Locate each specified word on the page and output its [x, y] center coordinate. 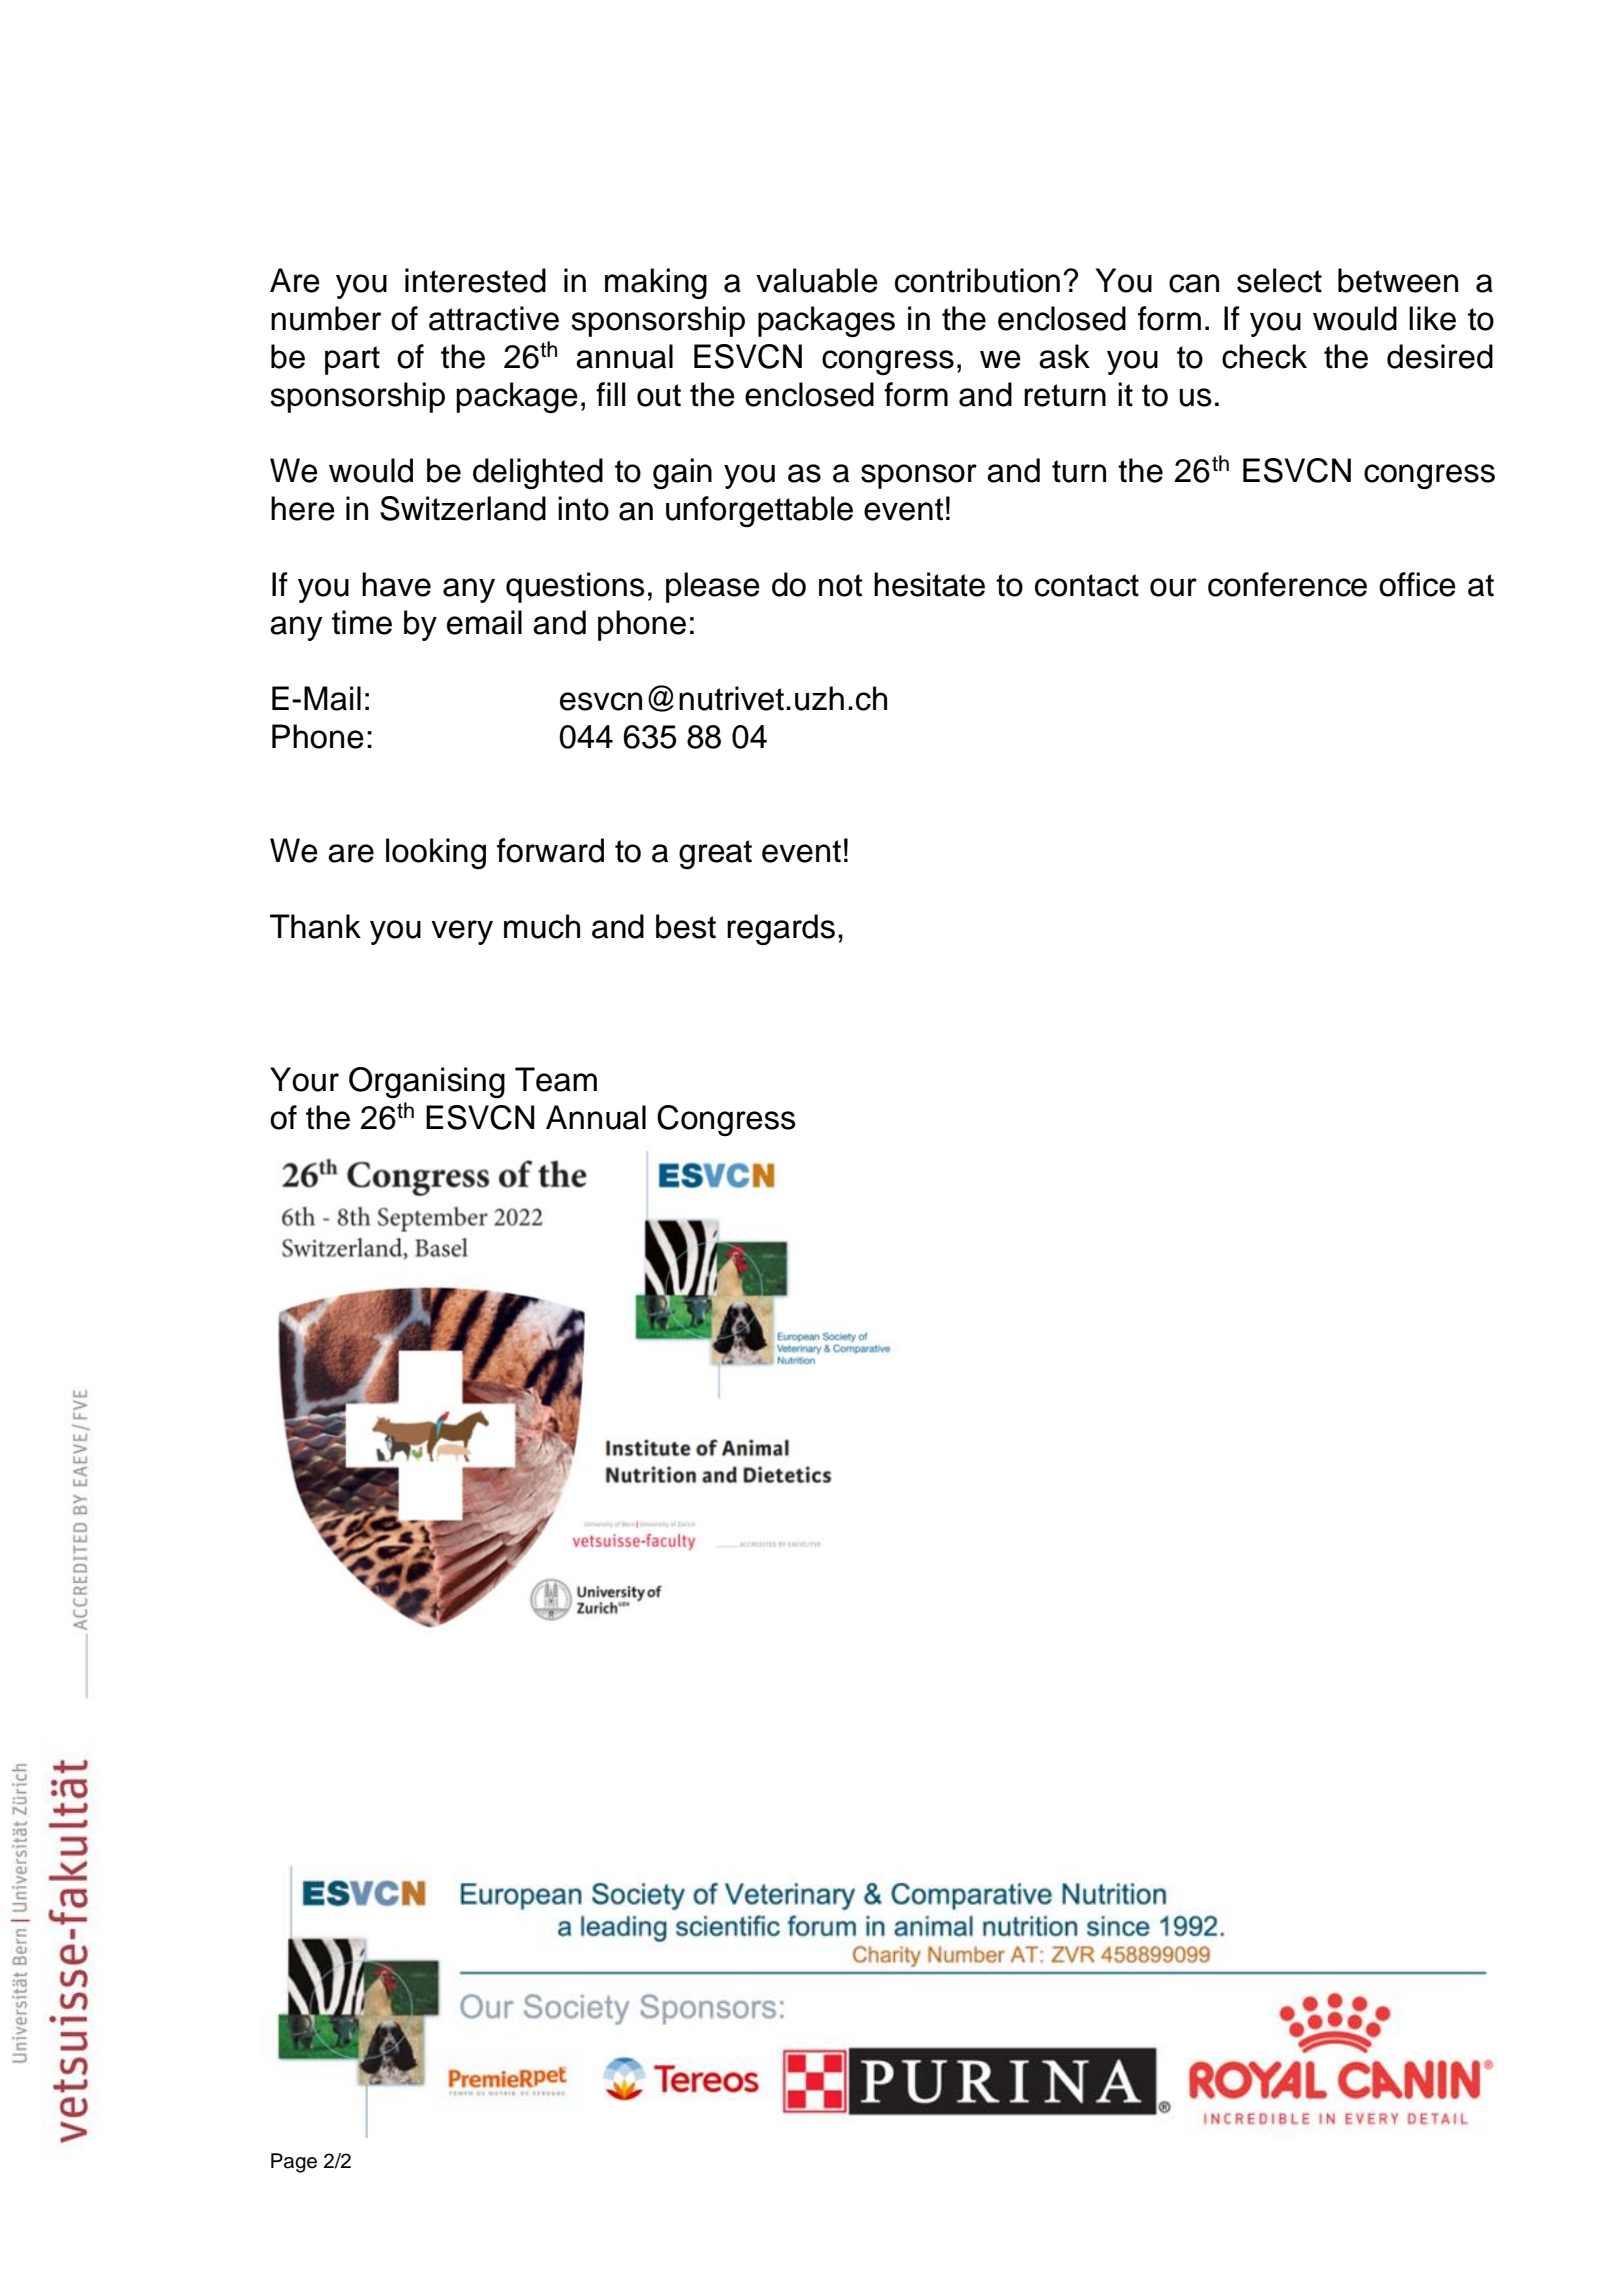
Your [304, 1079]
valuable [817, 280]
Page [294, 2163]
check [1264, 356]
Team [556, 1079]
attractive [494, 318]
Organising [427, 1082]
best [686, 926]
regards [781, 929]
